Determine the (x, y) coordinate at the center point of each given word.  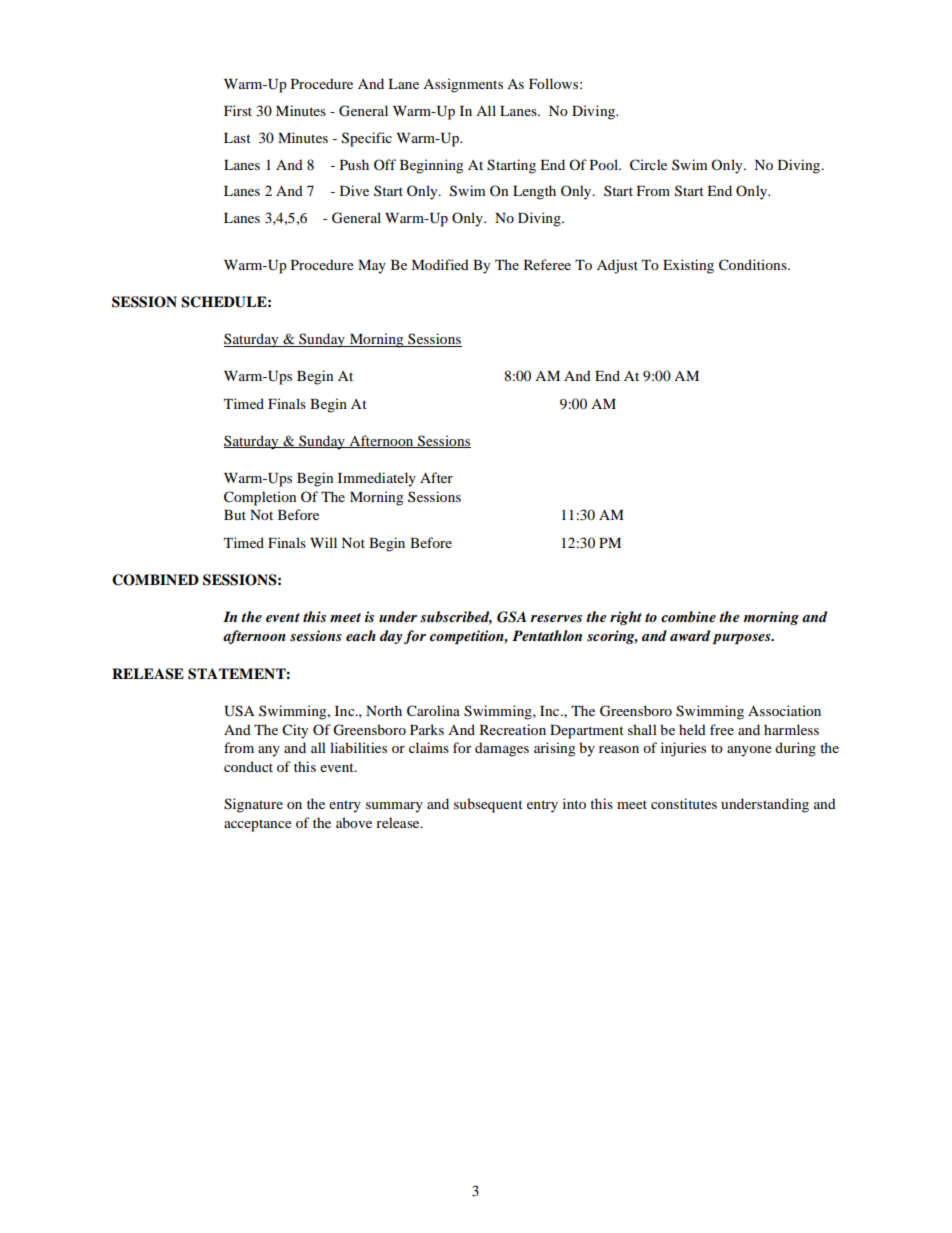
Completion (260, 498)
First (238, 110)
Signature (253, 805)
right (626, 618)
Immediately (377, 479)
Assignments (463, 85)
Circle (648, 165)
